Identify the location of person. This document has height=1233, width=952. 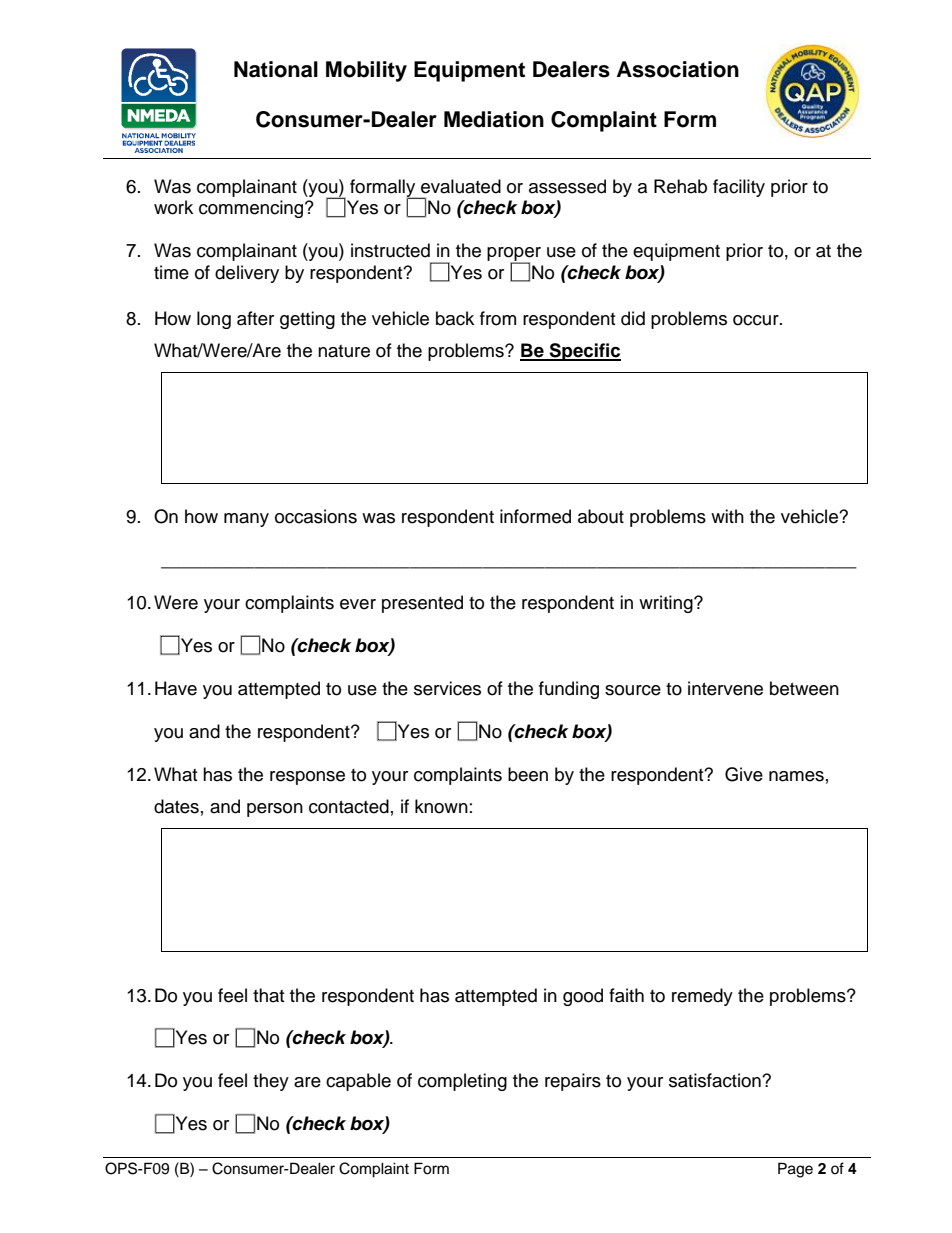
(275, 810).
